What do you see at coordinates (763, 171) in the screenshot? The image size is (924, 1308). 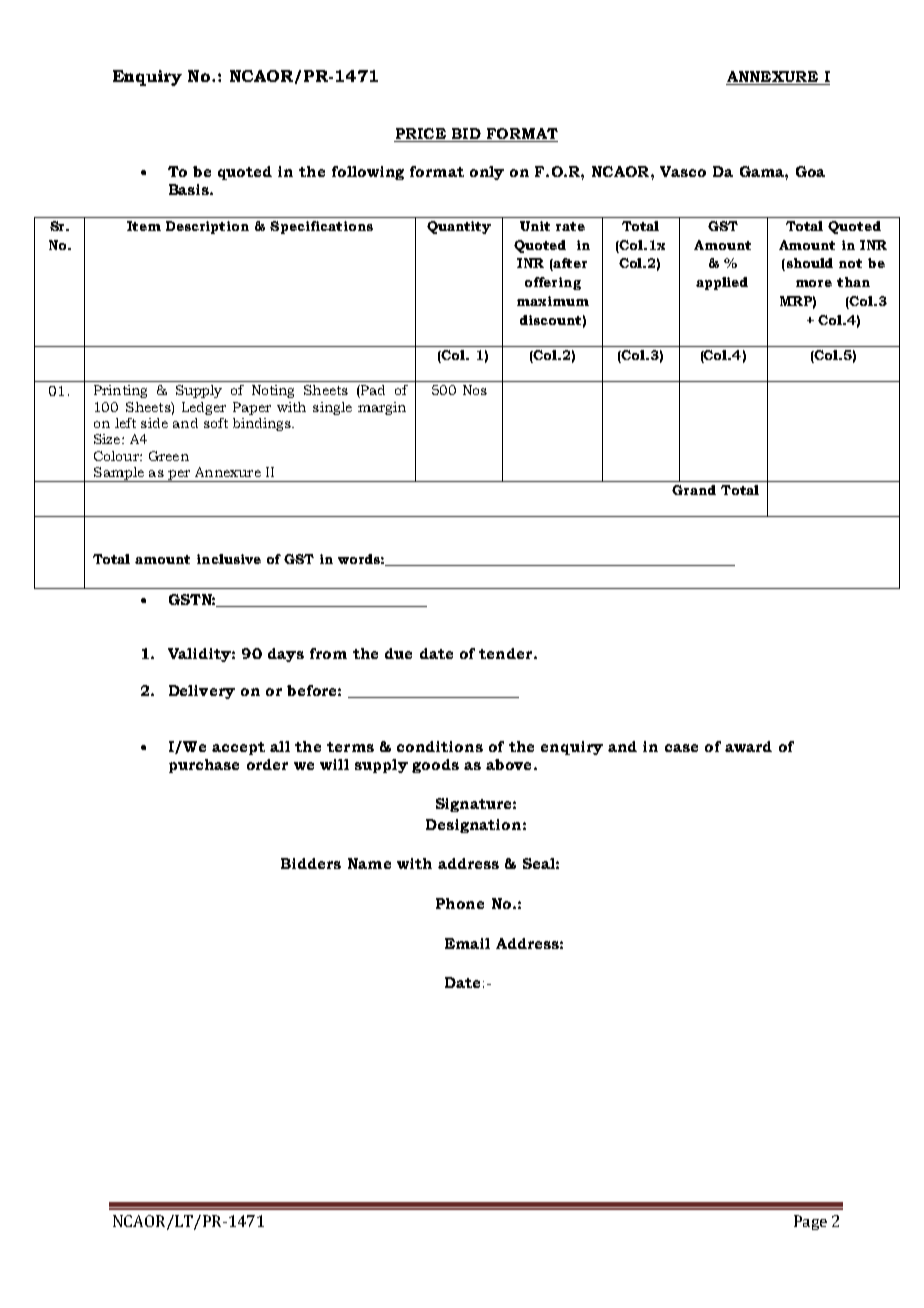 I see `Gama` at bounding box center [763, 171].
